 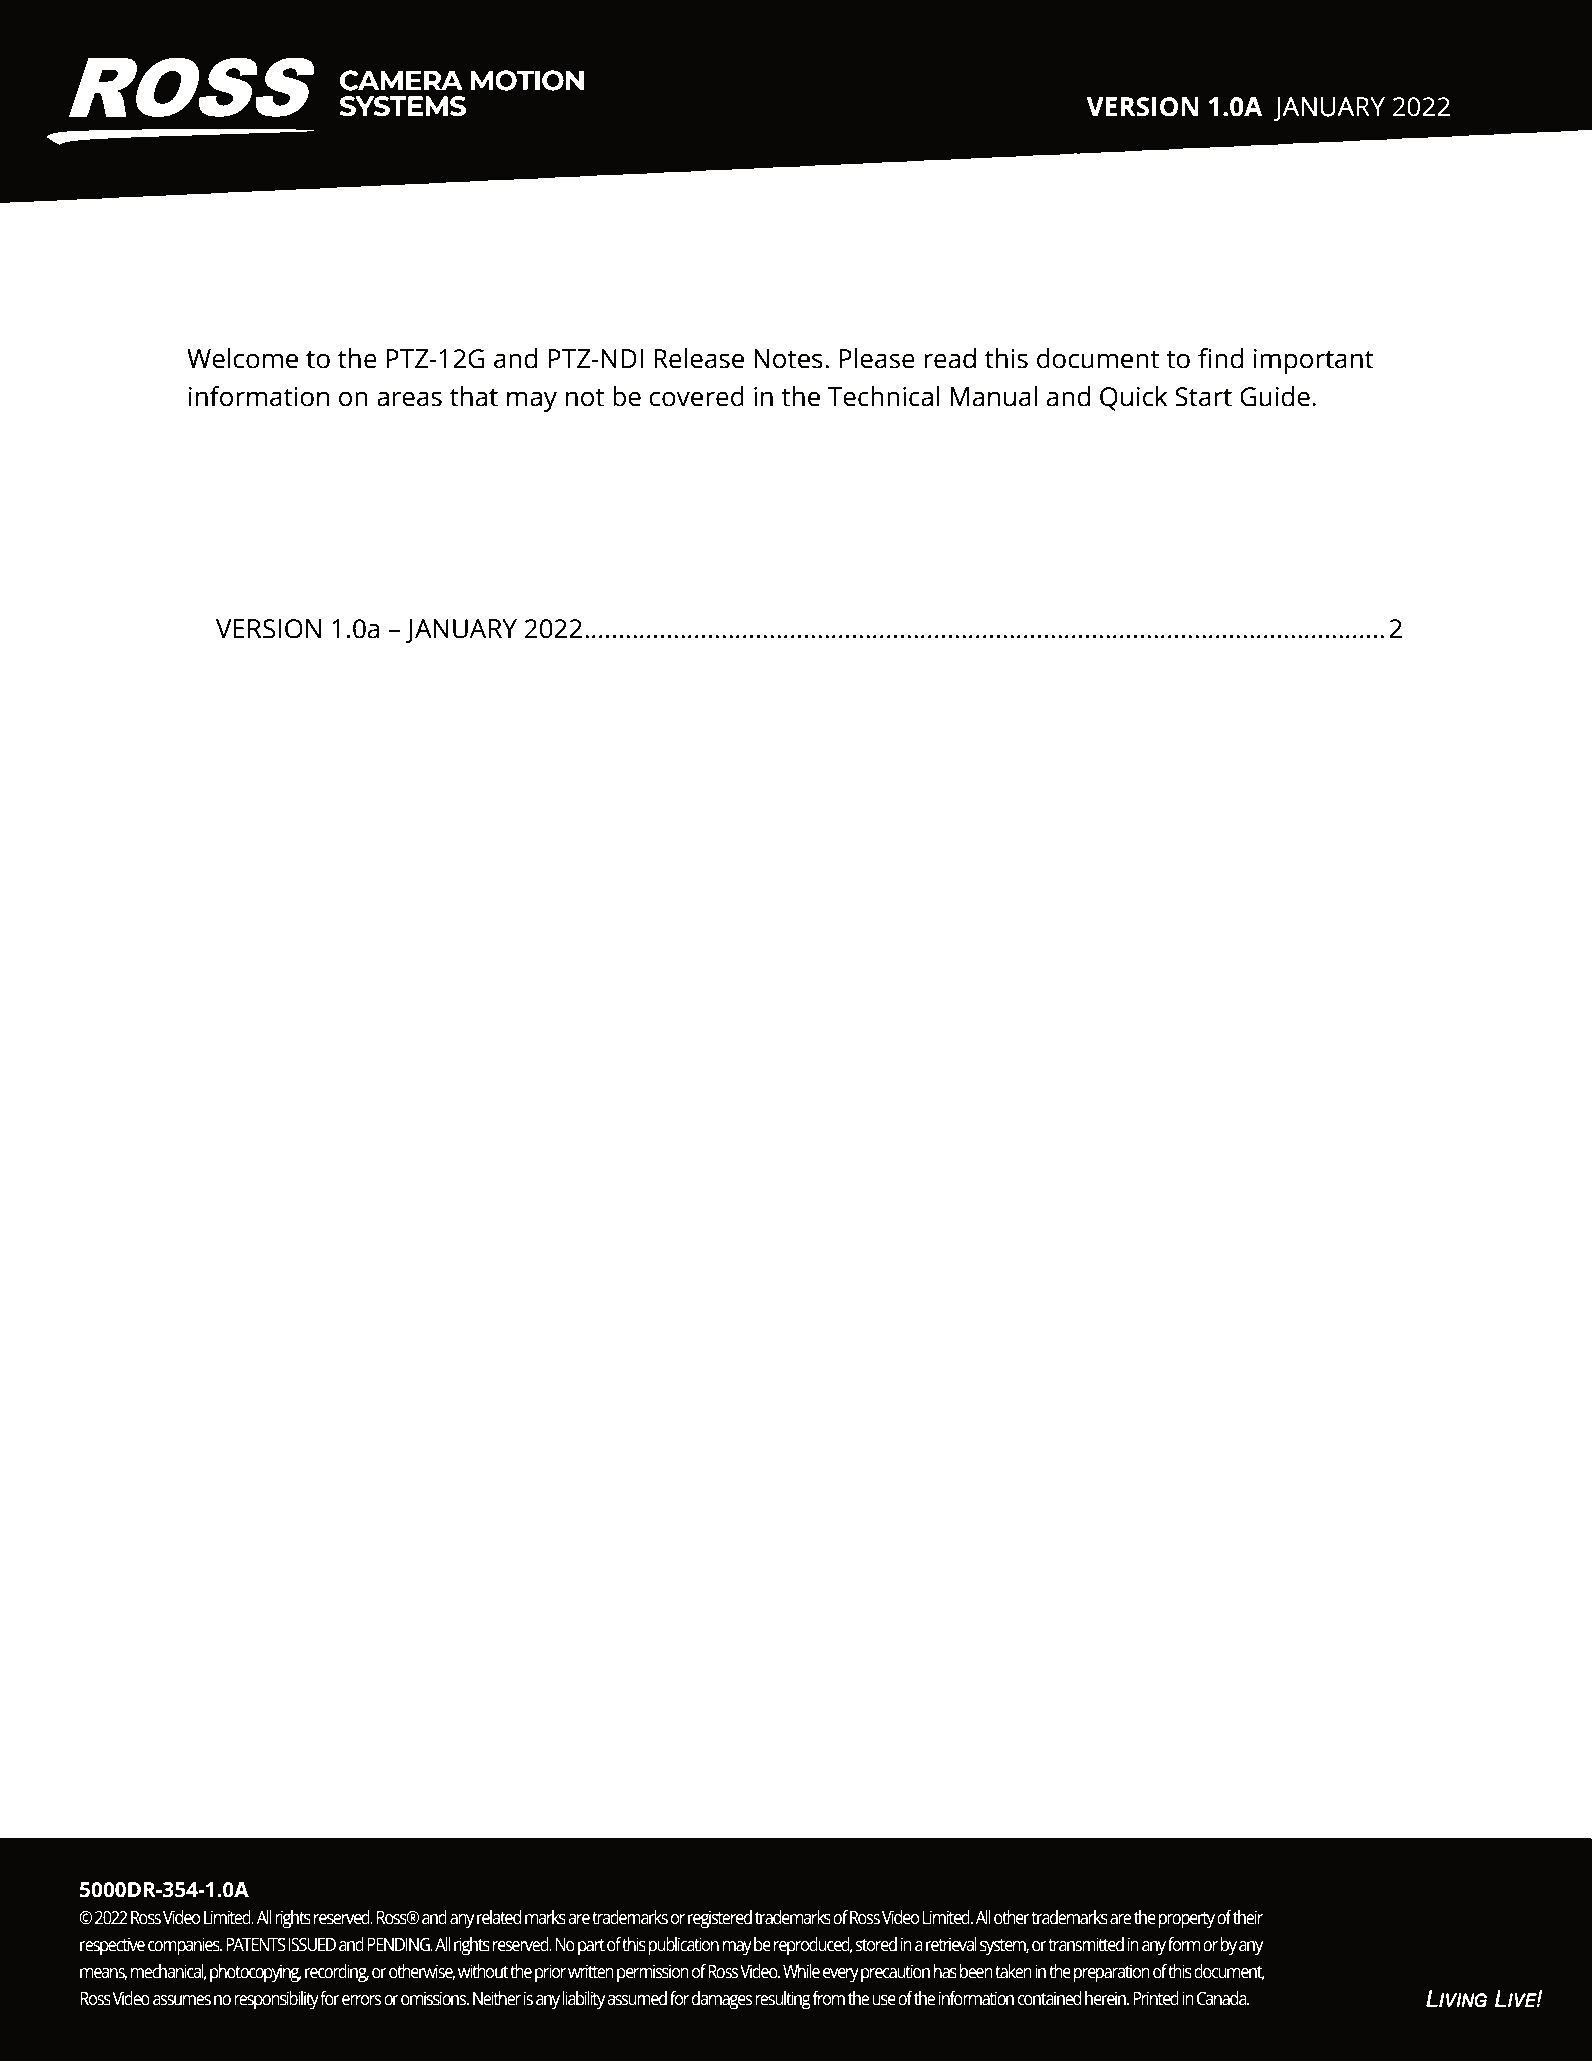 What do you see at coordinates (1187, 1920) in the screenshot?
I see `property` at bounding box center [1187, 1920].
